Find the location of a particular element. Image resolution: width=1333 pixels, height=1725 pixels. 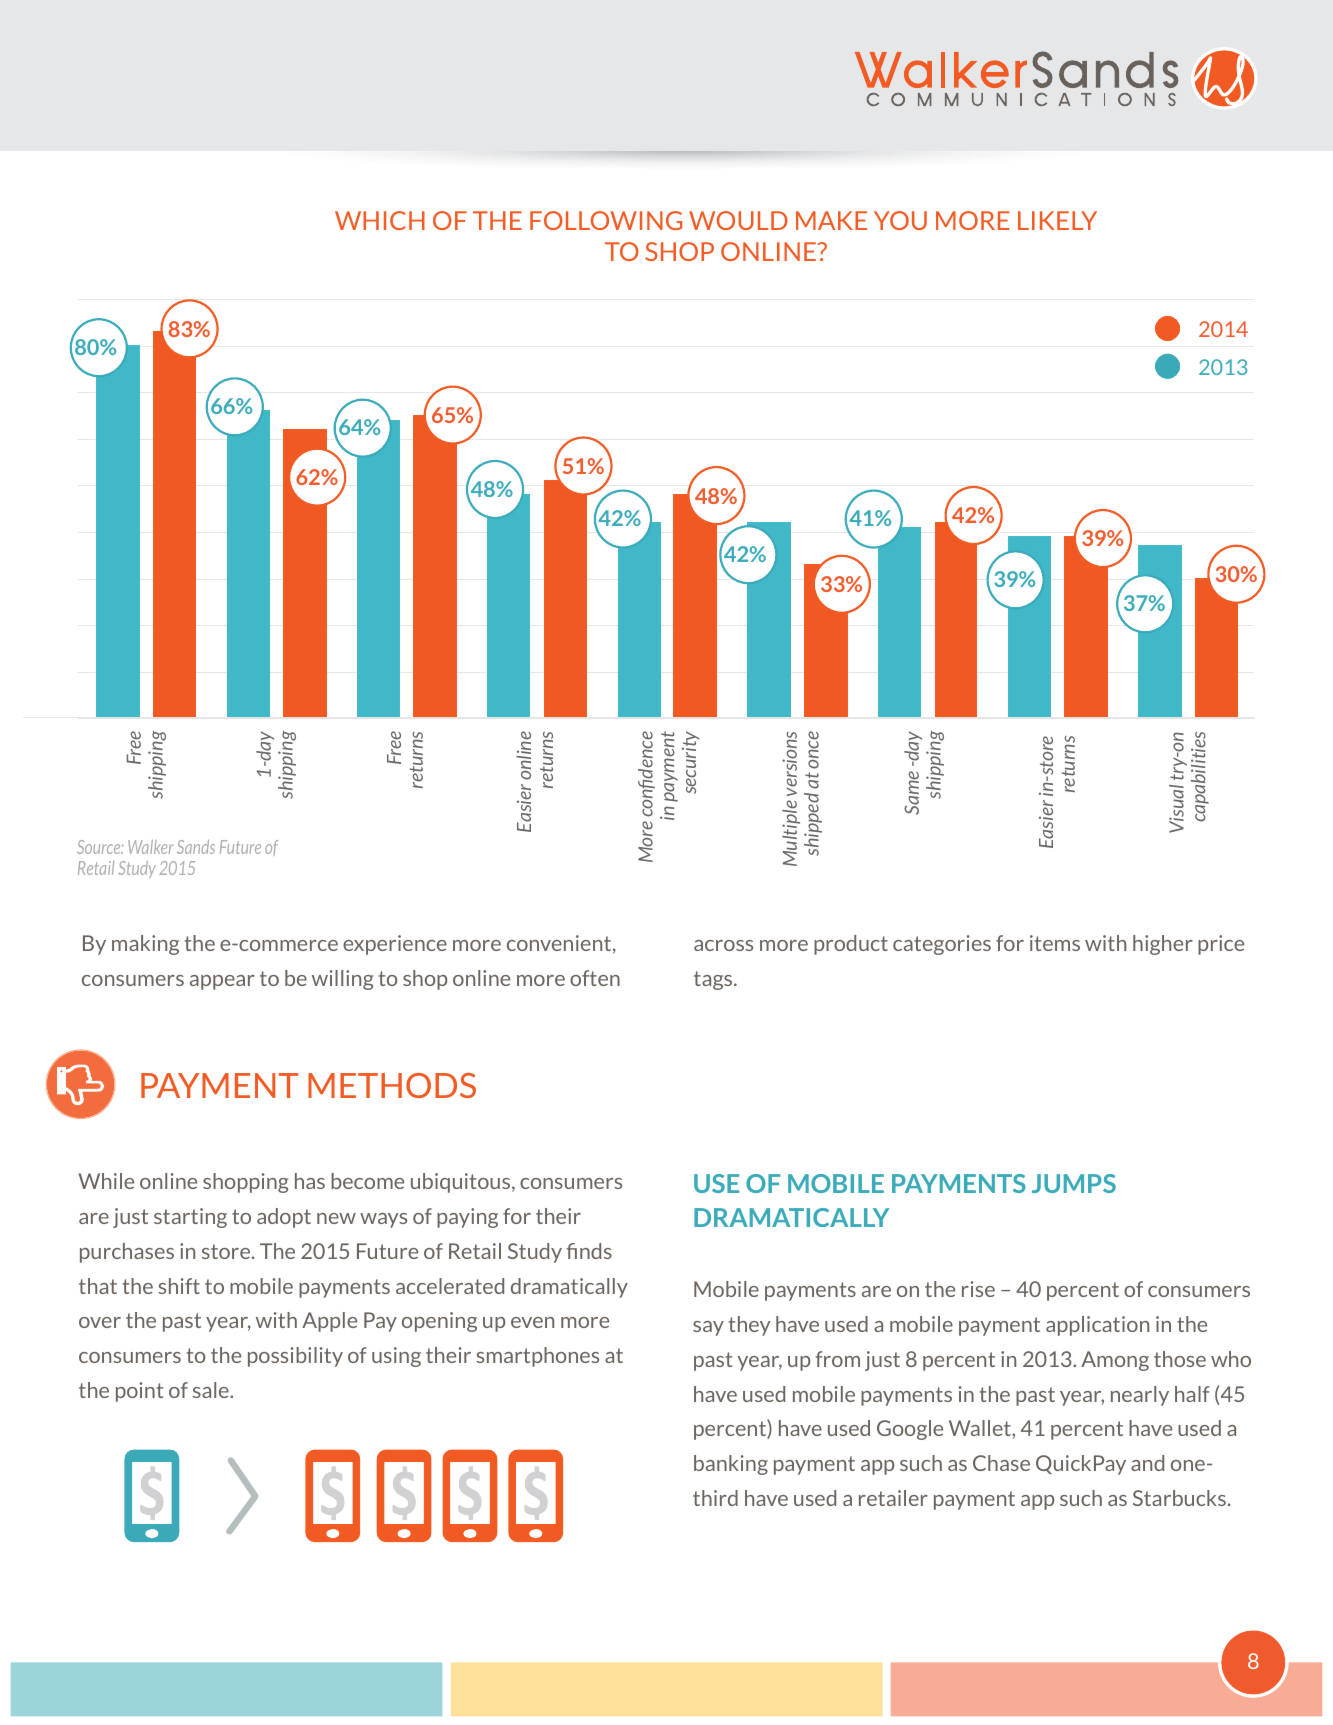

Walker is located at coordinates (151, 847).
